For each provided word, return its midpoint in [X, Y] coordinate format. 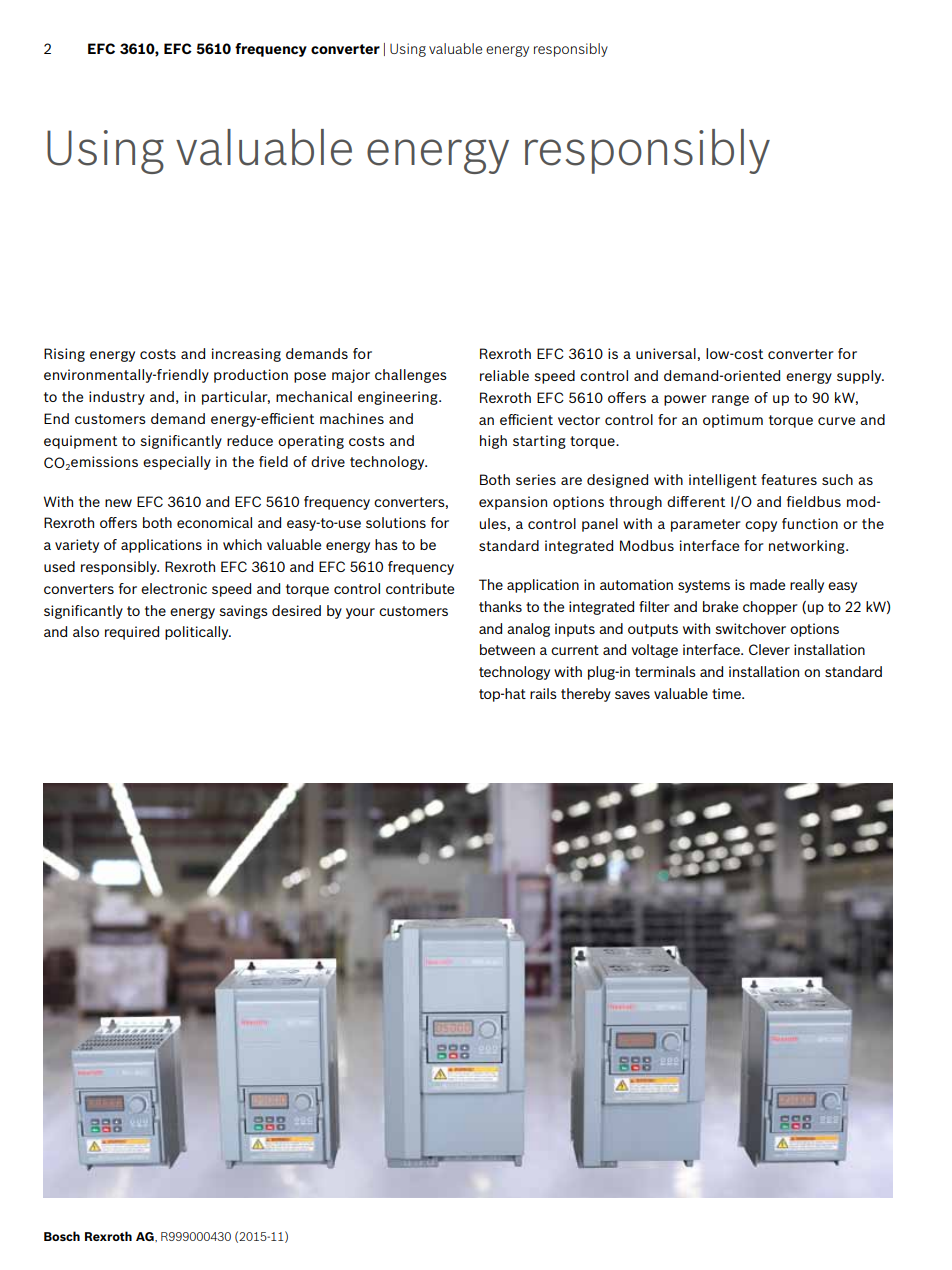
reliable [504, 375]
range [730, 400]
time [727, 693]
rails [543, 693]
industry [117, 398]
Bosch [62, 1236]
